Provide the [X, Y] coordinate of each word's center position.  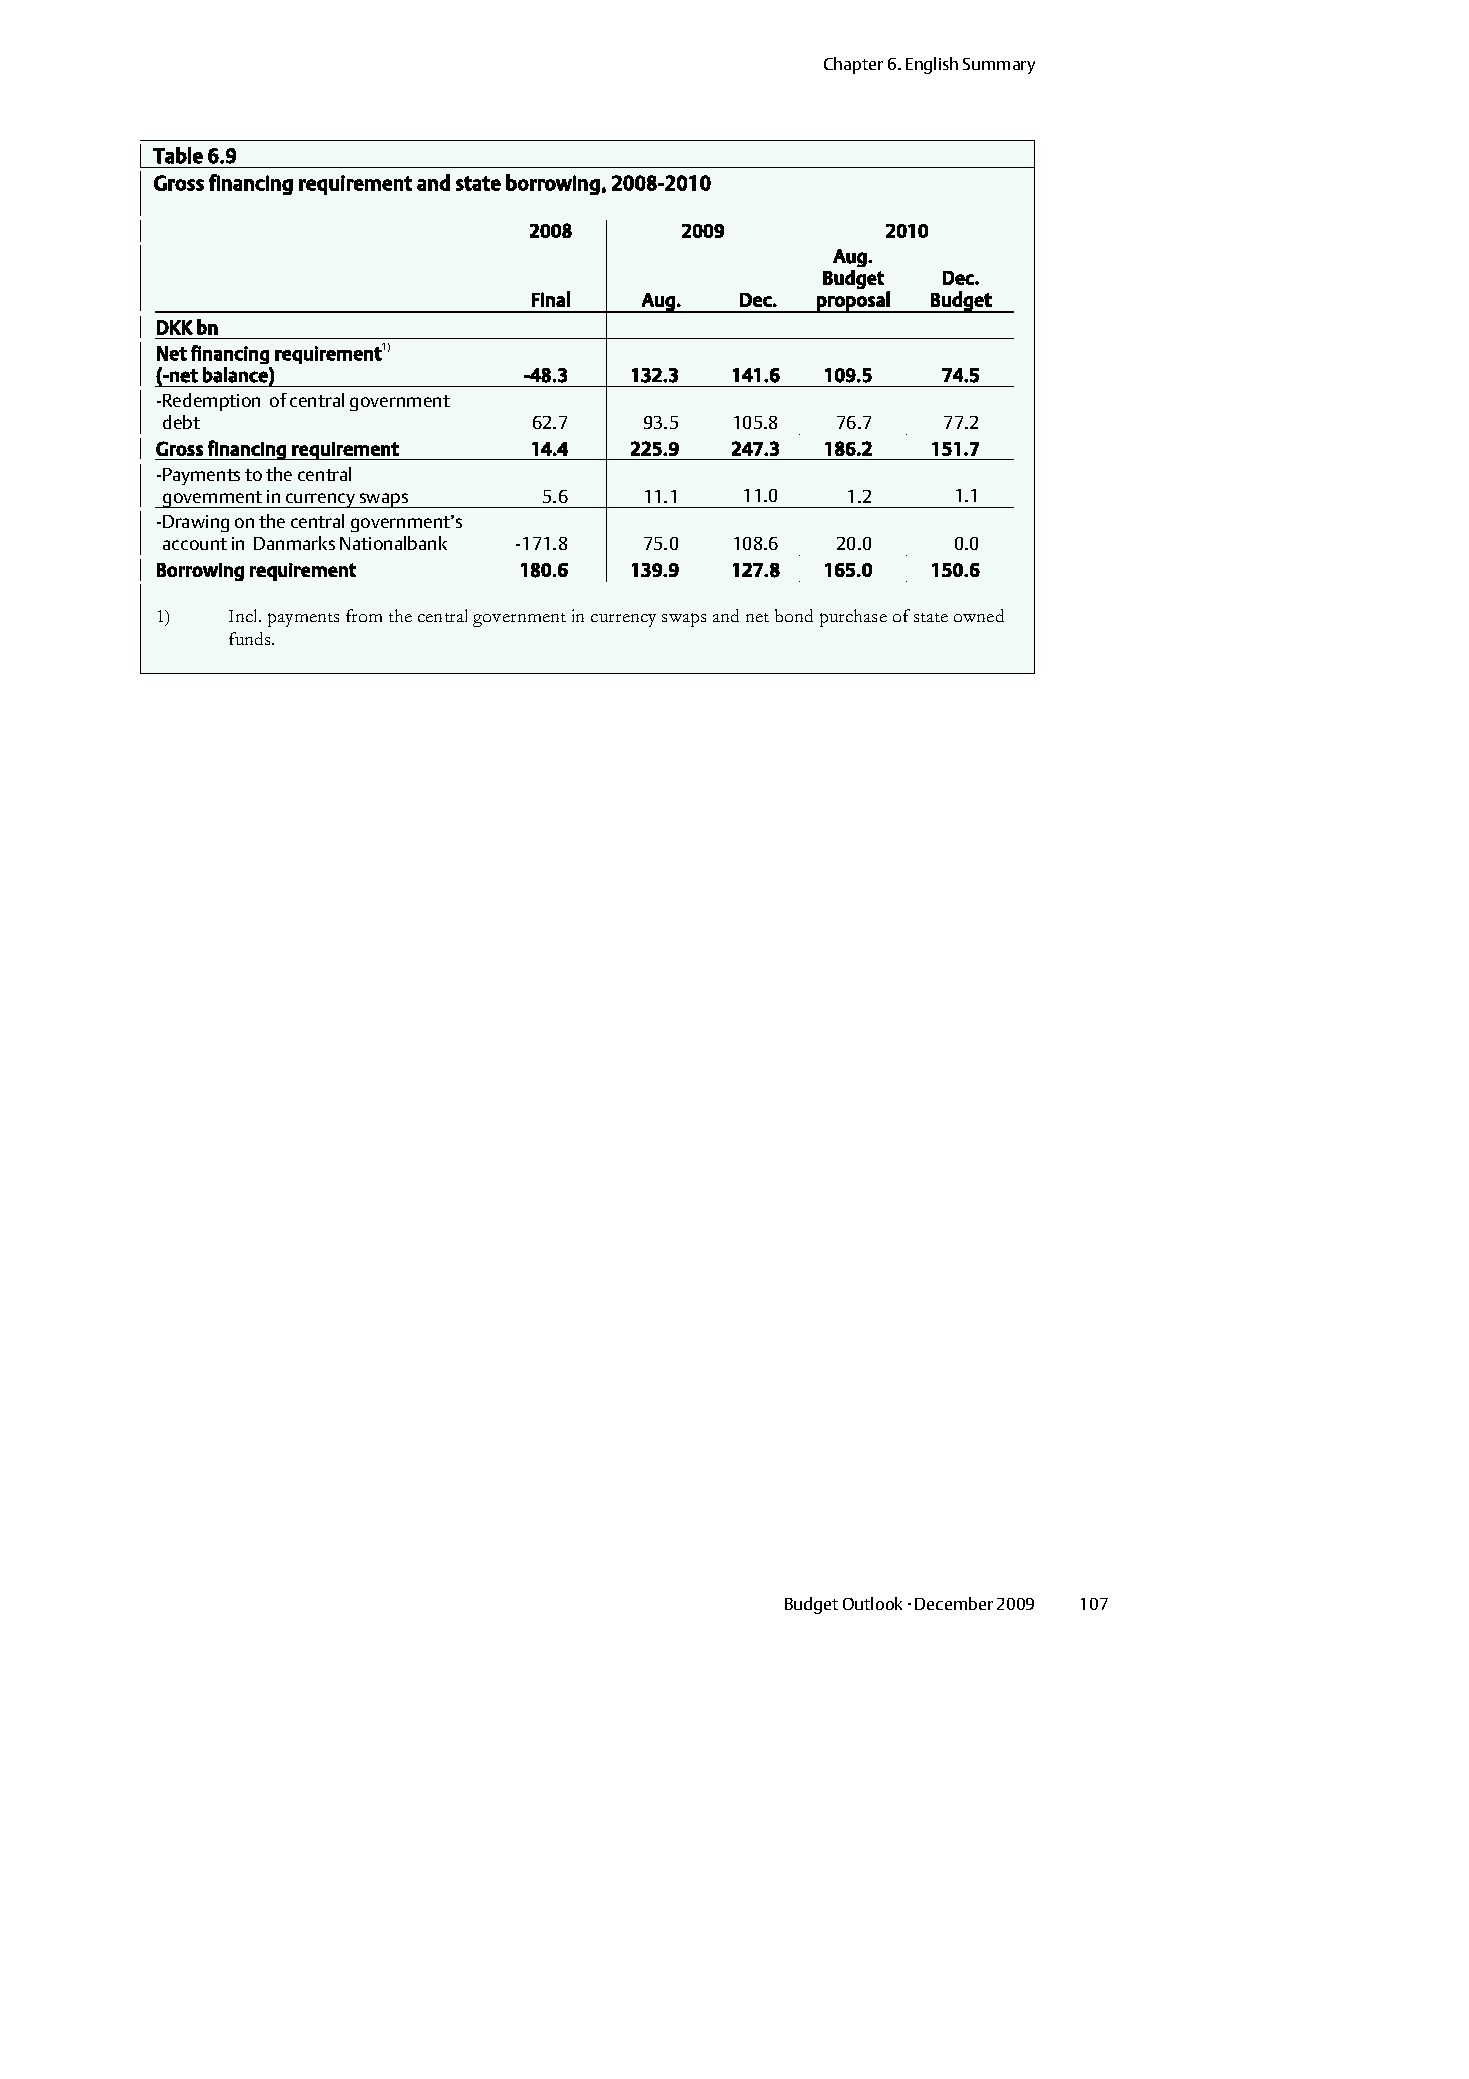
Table [178, 155]
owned [979, 615]
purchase [853, 618]
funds [251, 638]
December [954, 1603]
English [932, 65]
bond [794, 615]
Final [551, 299]
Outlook [872, 1603]
